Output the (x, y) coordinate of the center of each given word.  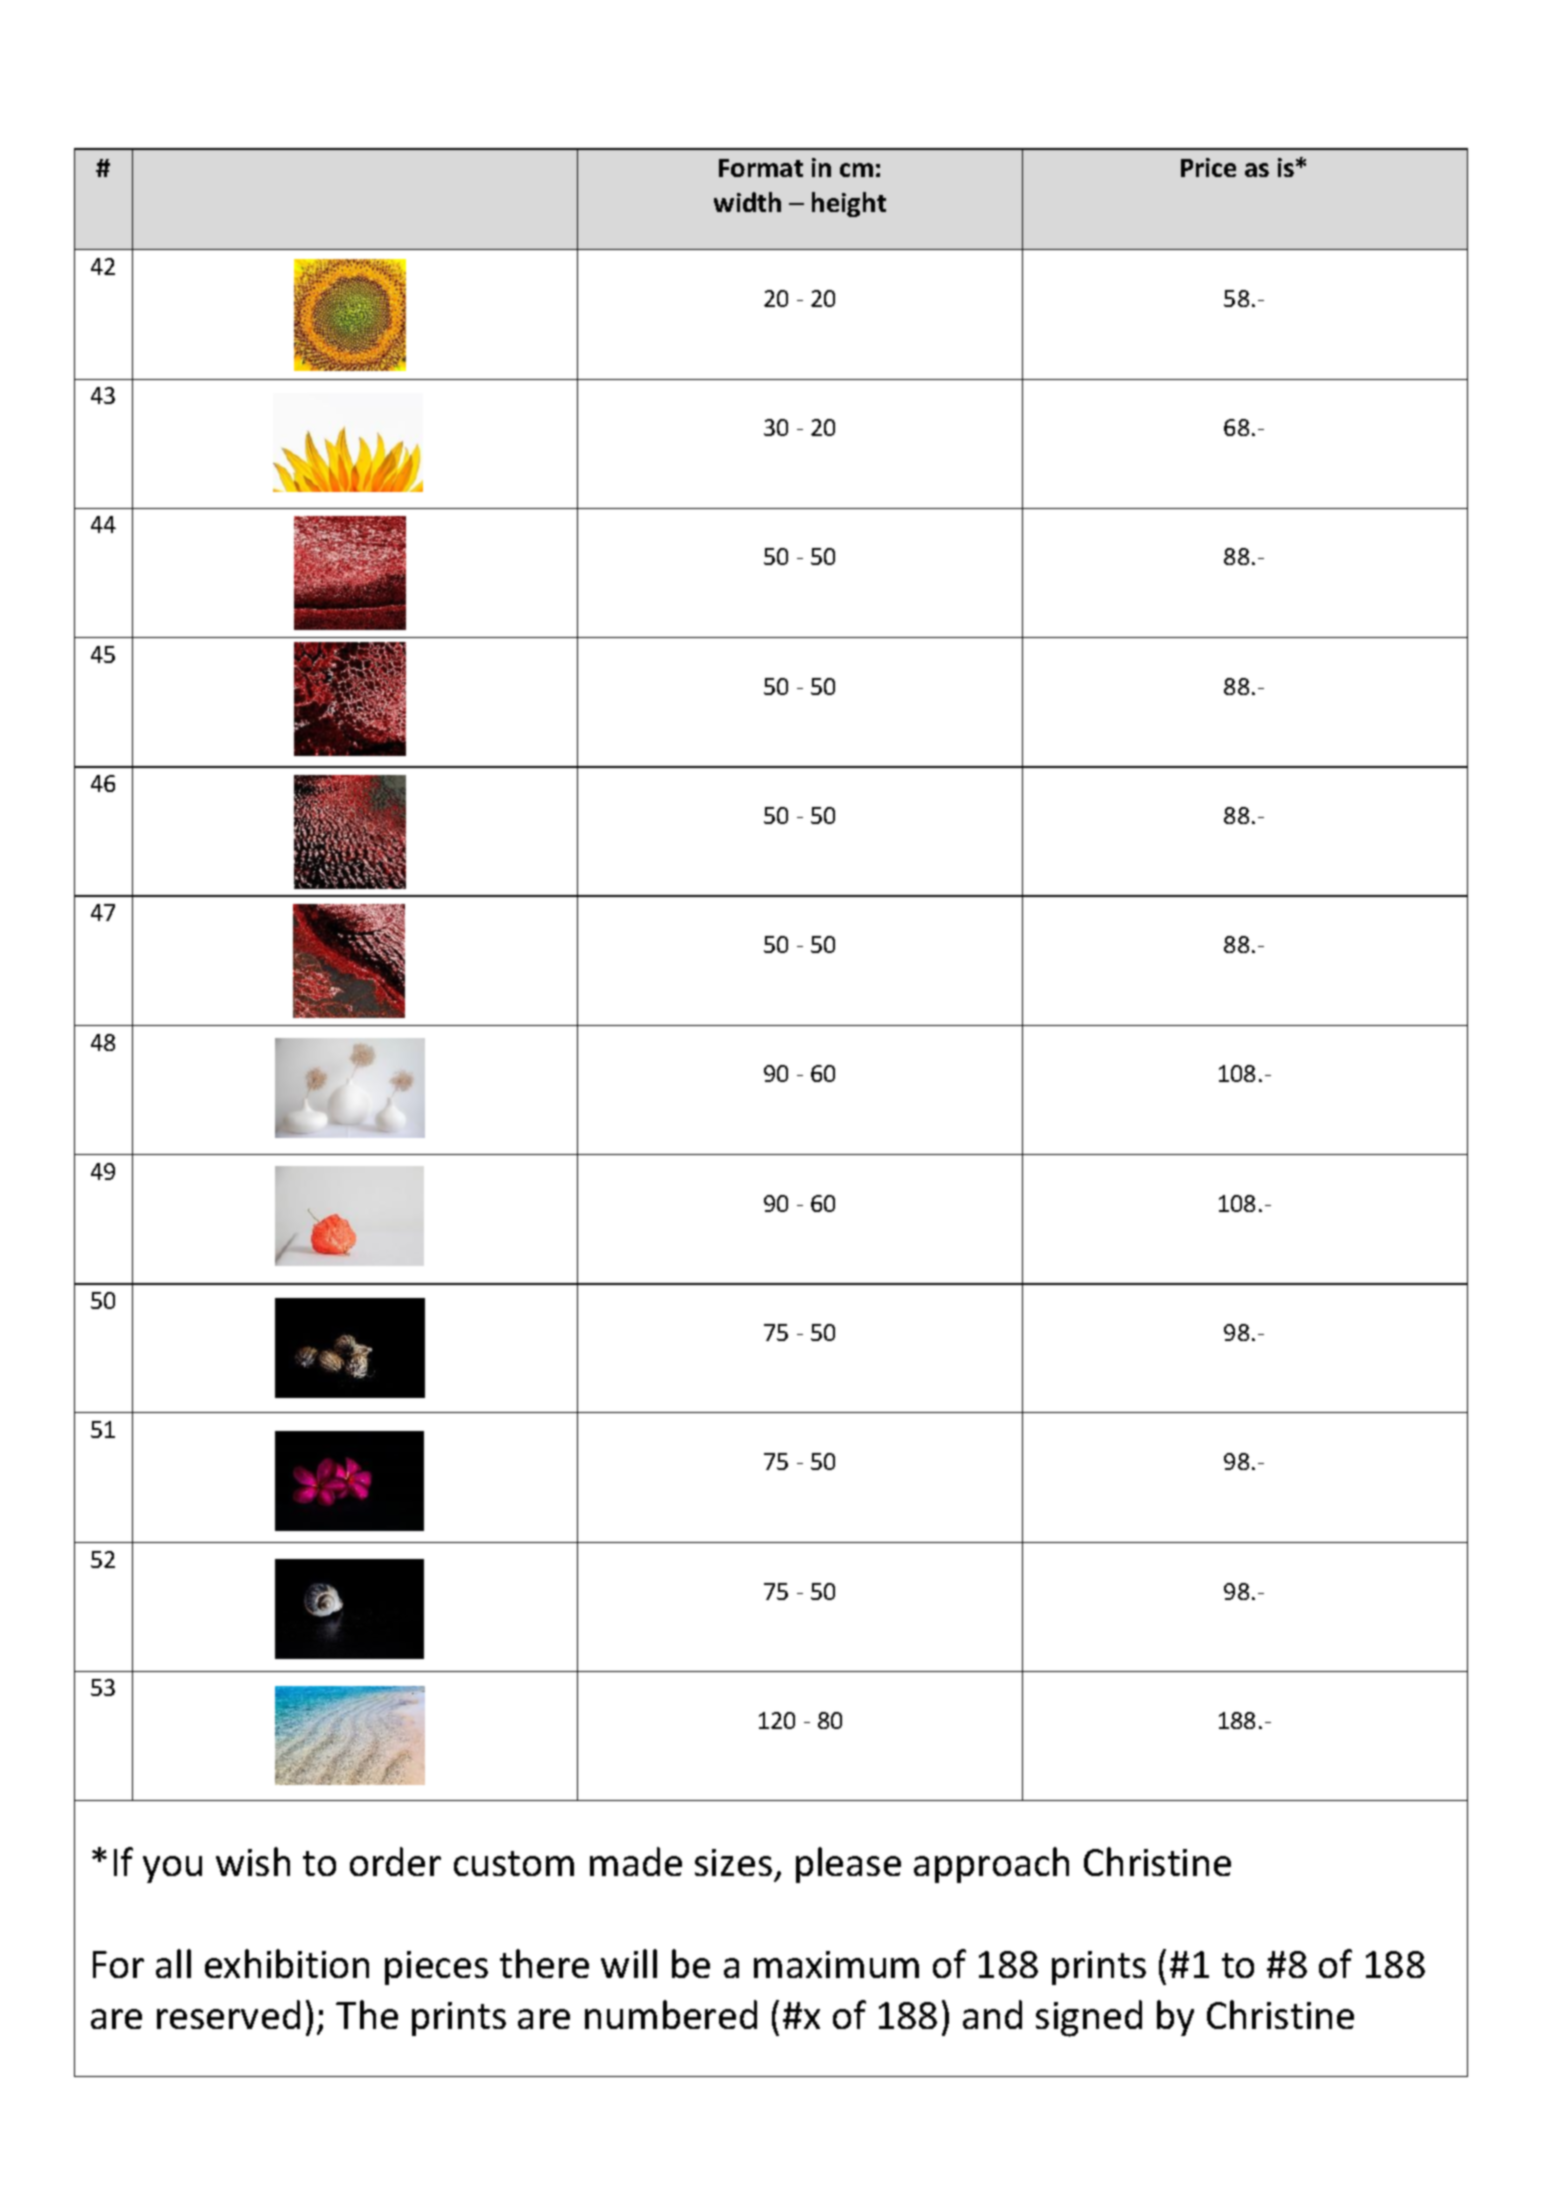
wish (253, 1861)
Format (761, 168)
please (848, 1865)
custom (514, 1863)
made (636, 1861)
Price (1208, 167)
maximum (836, 1964)
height (849, 204)
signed (1089, 2018)
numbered (671, 2014)
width (747, 202)
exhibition (287, 1963)
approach (991, 1865)
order (395, 1861)
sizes (733, 1862)
